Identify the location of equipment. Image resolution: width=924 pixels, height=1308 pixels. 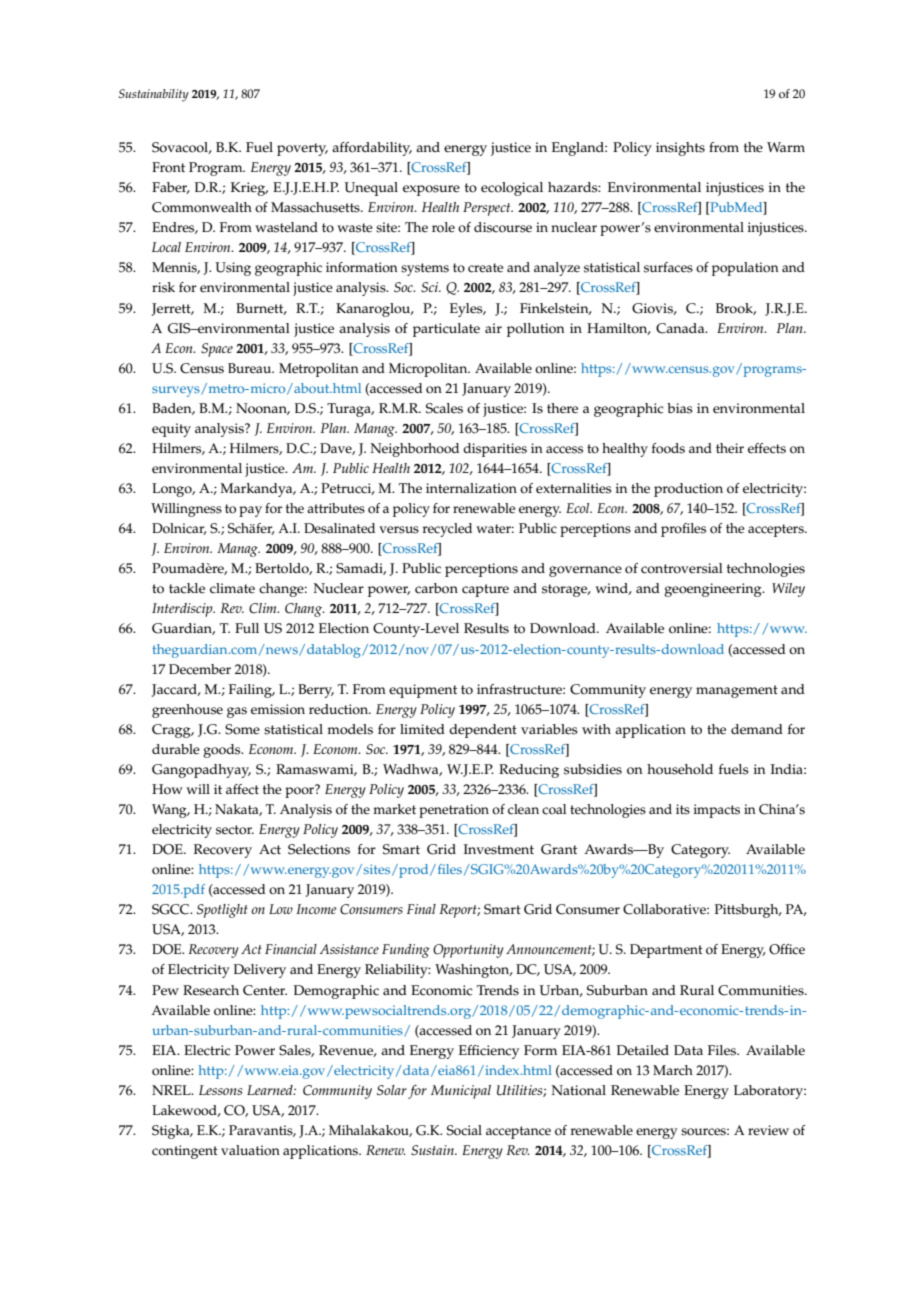
(423, 691).
